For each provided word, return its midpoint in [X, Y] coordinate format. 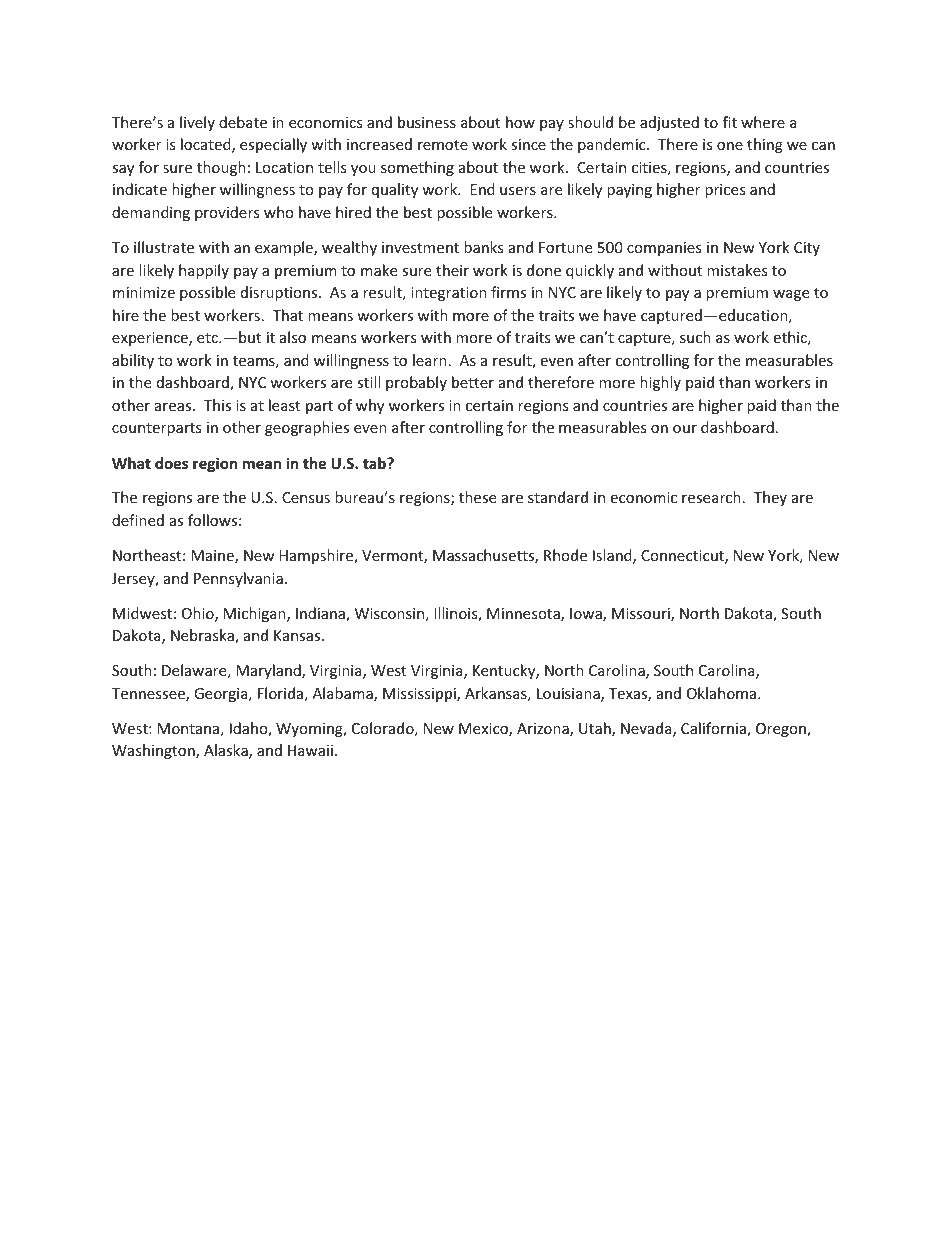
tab [375, 463]
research [711, 497]
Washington [154, 751]
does [171, 463]
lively [197, 123]
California [714, 729]
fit [730, 122]
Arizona [544, 730]
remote [443, 145]
